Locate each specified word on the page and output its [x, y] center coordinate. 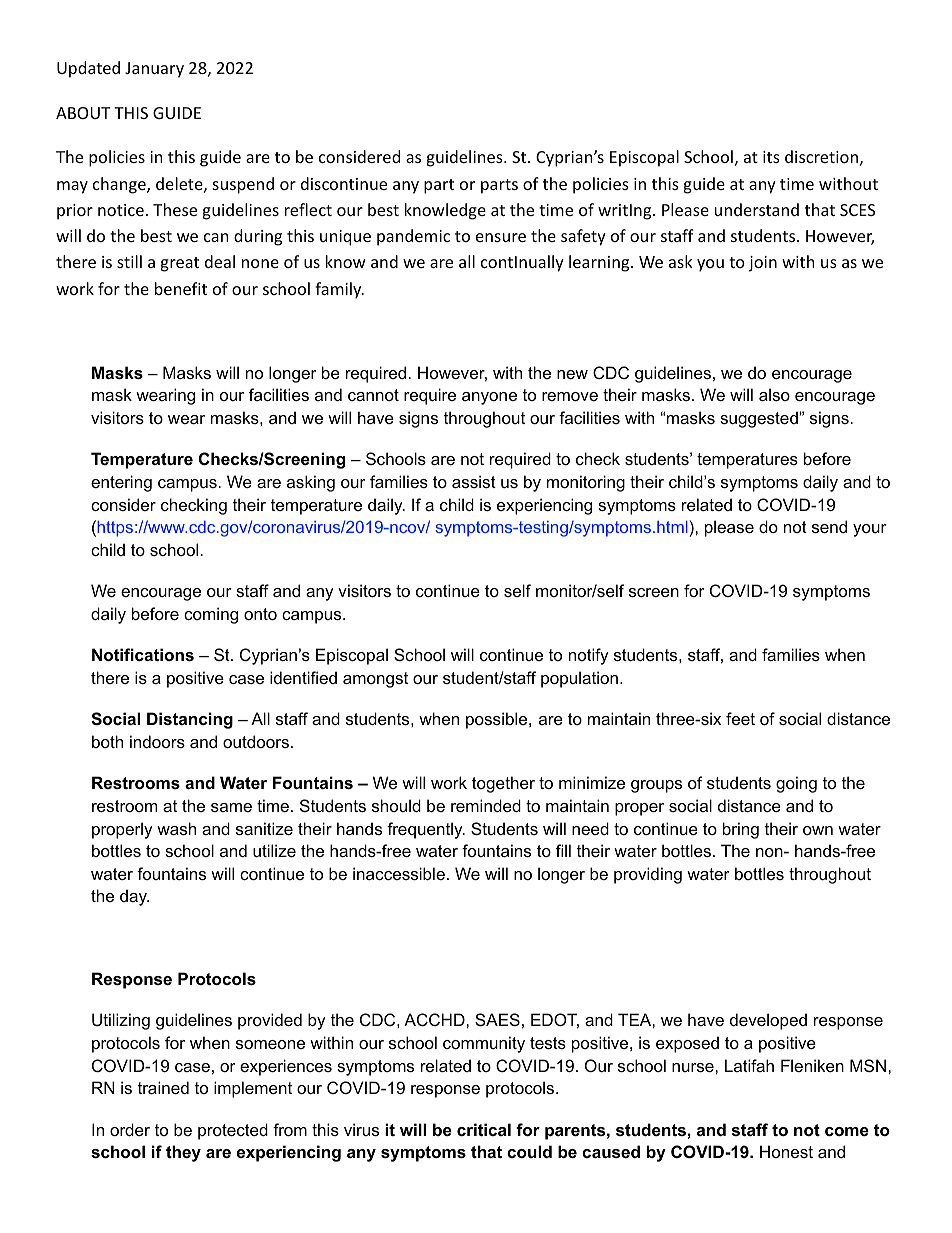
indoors [157, 741]
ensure [501, 237]
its [771, 157]
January [154, 70]
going [796, 784]
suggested [760, 419]
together [503, 784]
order [130, 1129]
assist [474, 481]
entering [121, 483]
